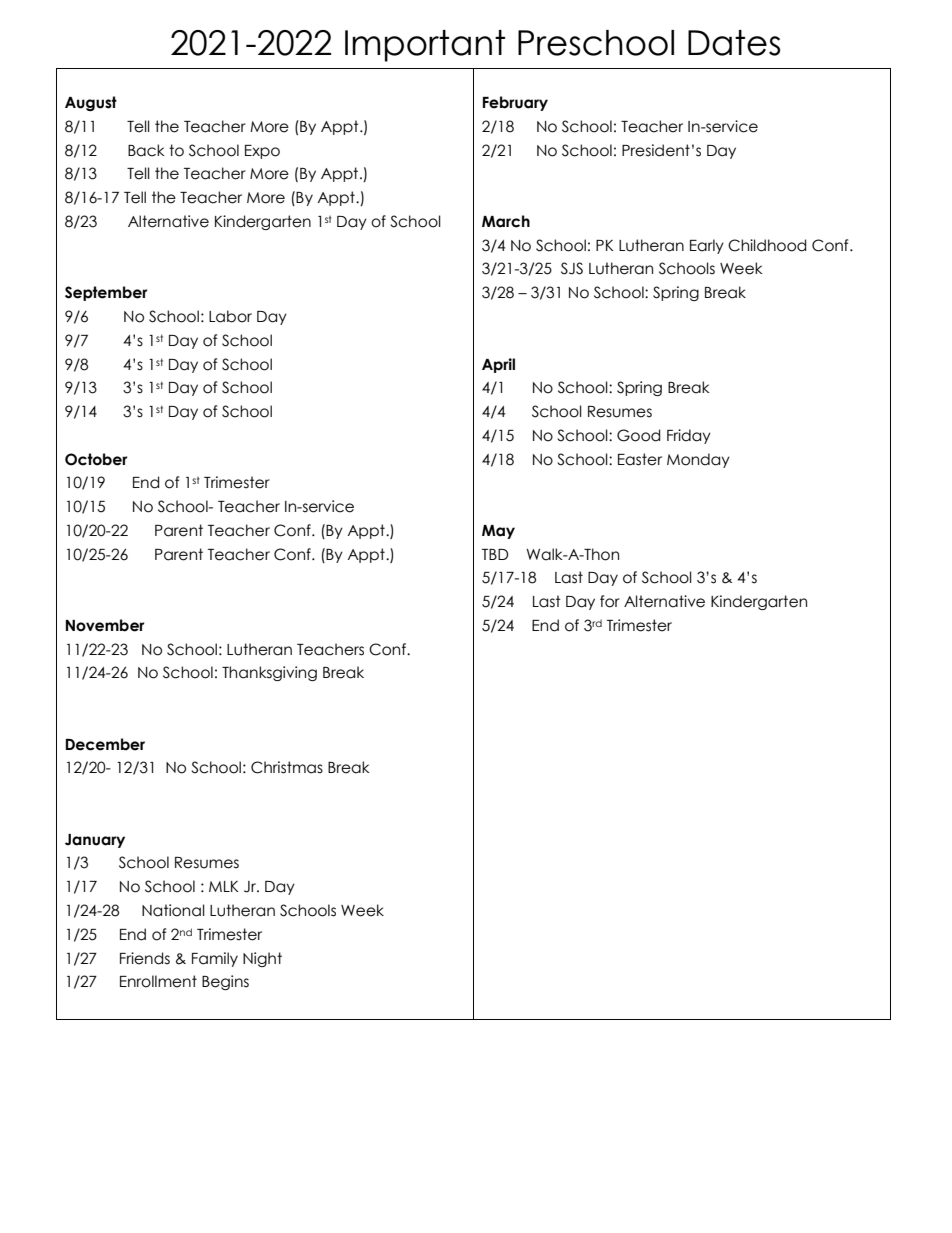  What do you see at coordinates (145, 958) in the image?
I see `Friends` at bounding box center [145, 958].
